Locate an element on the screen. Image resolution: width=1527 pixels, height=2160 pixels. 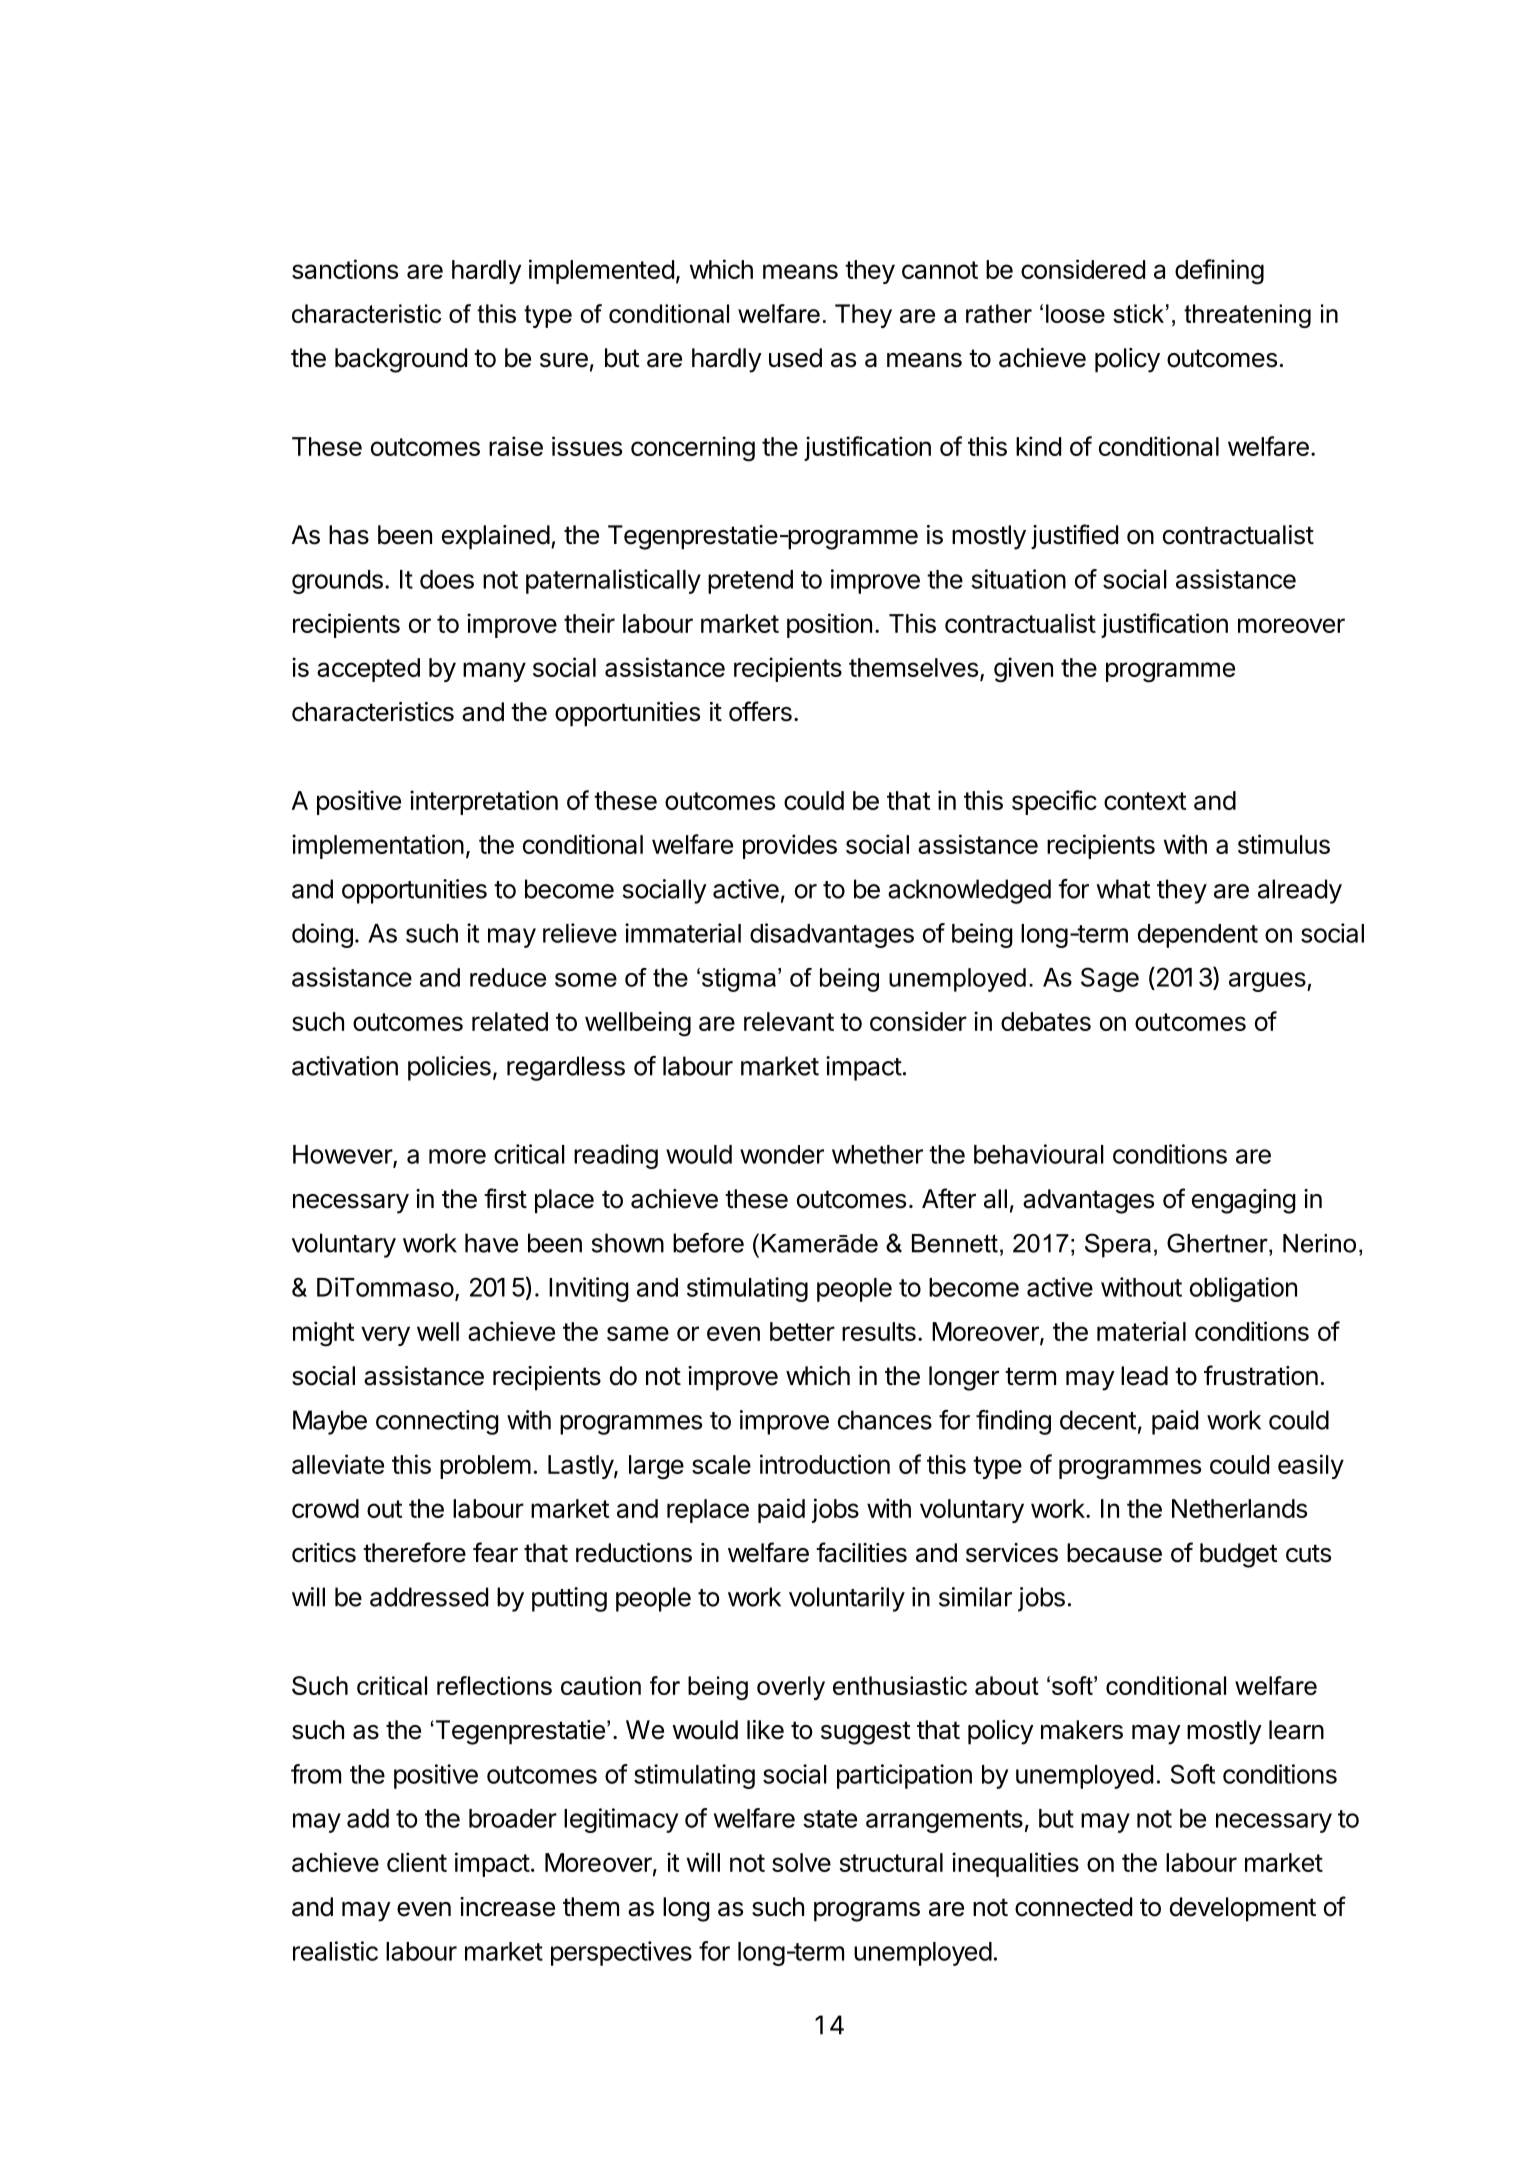
used is located at coordinates (795, 358).
